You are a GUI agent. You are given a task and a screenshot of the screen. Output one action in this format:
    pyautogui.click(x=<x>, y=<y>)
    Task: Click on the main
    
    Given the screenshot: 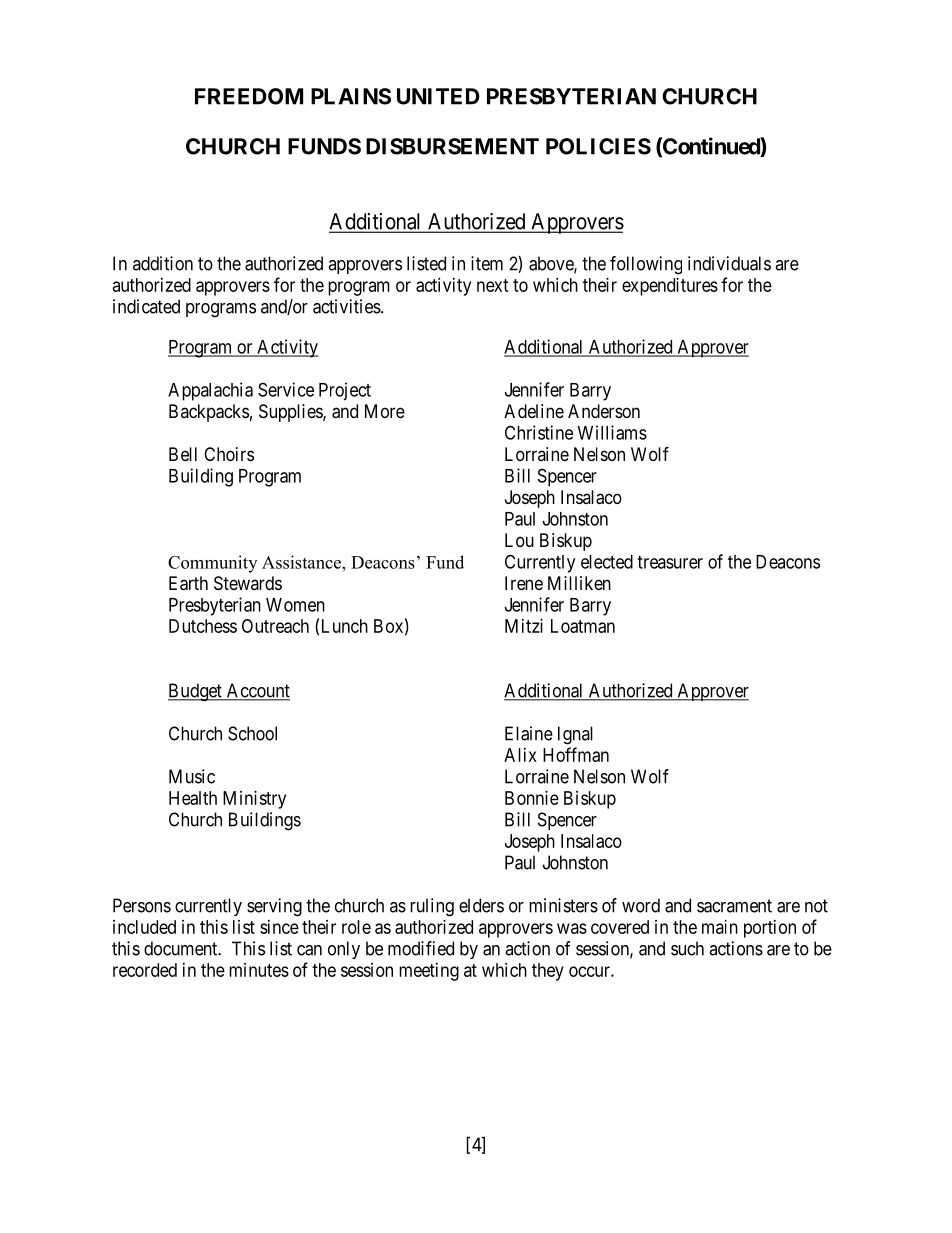 What is the action you would take?
    pyautogui.click(x=720, y=927)
